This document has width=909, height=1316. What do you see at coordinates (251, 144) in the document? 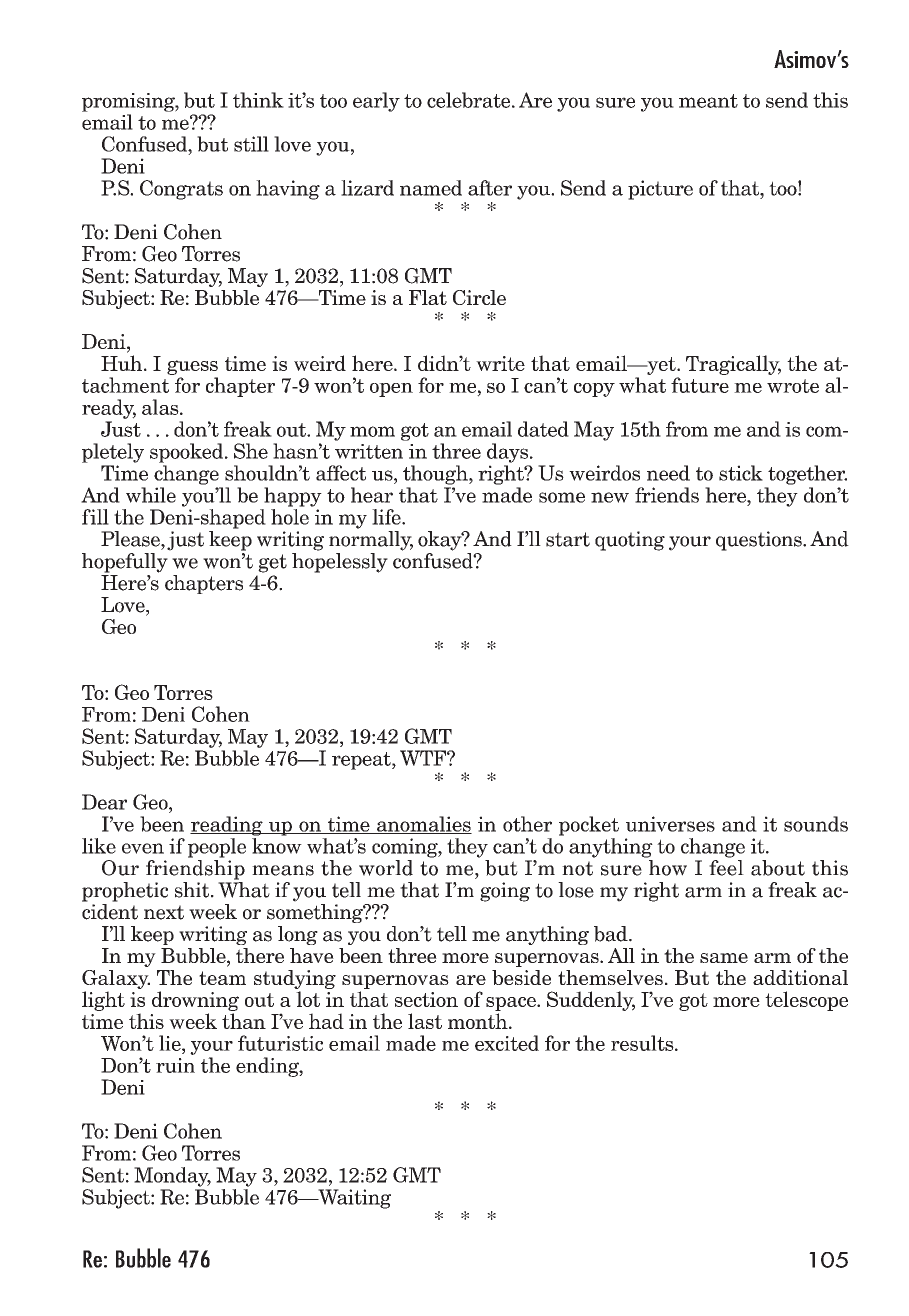
I see `still` at bounding box center [251, 144].
